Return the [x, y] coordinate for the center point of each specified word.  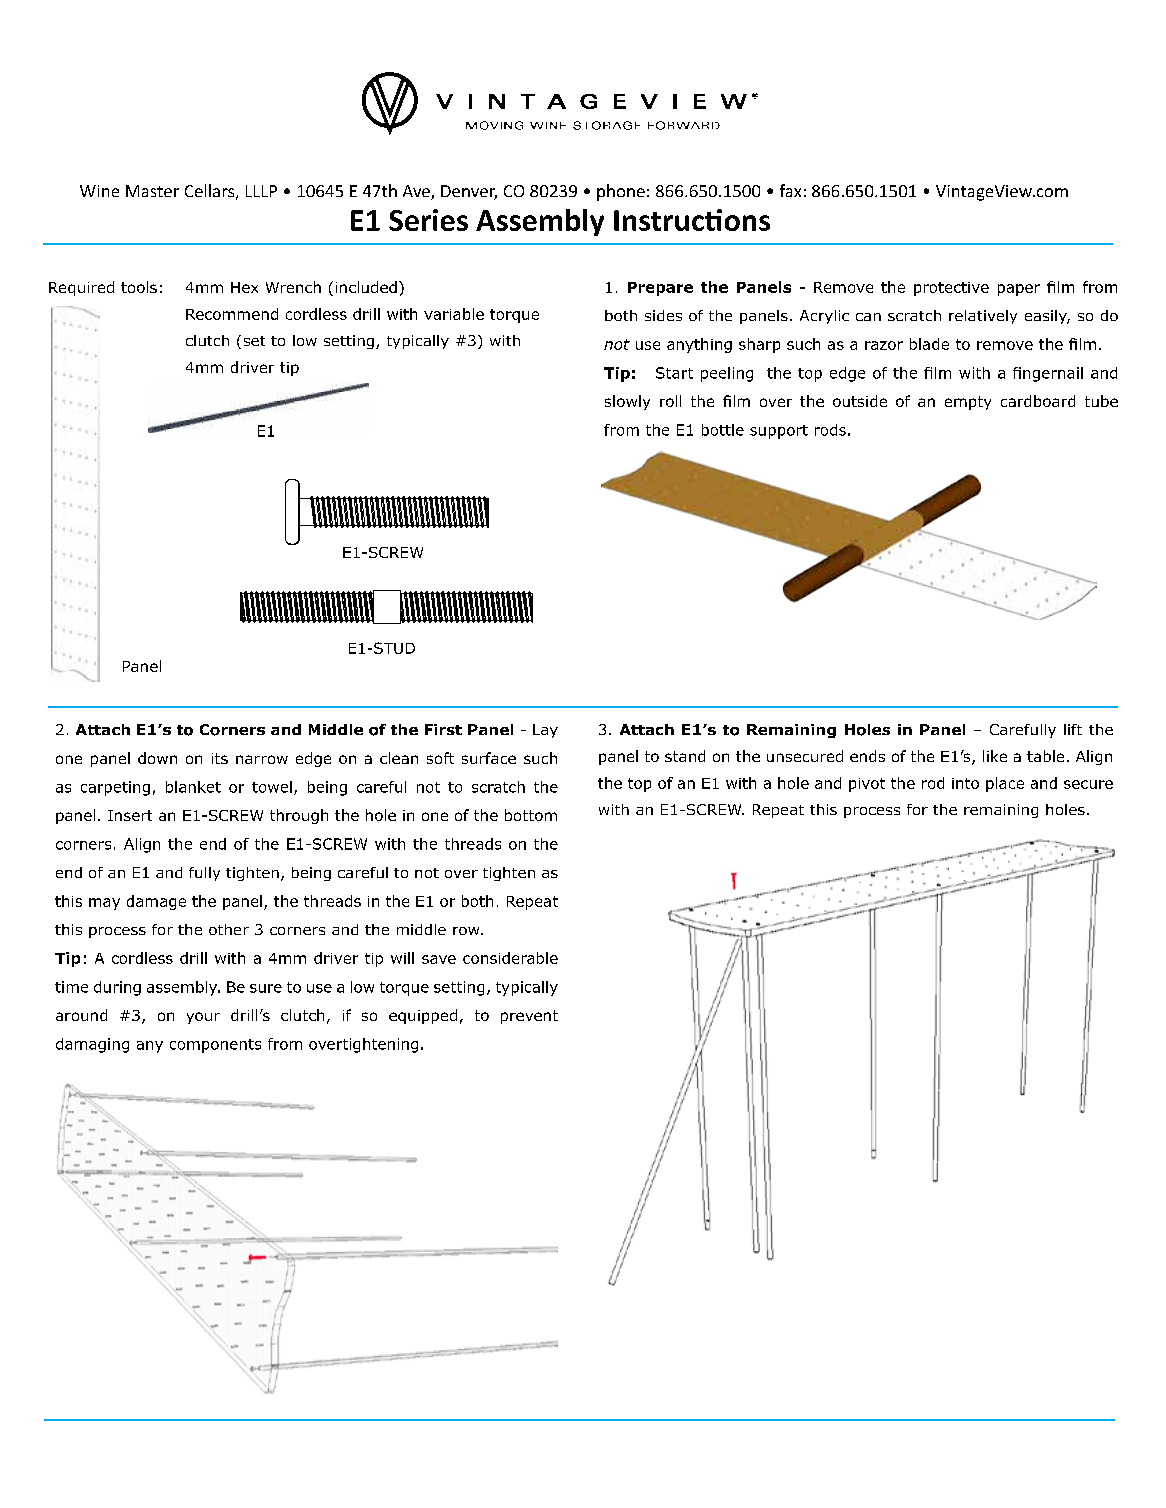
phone [621, 192]
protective [951, 289]
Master [152, 191]
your [203, 1018]
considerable [510, 958]
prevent [529, 1017]
